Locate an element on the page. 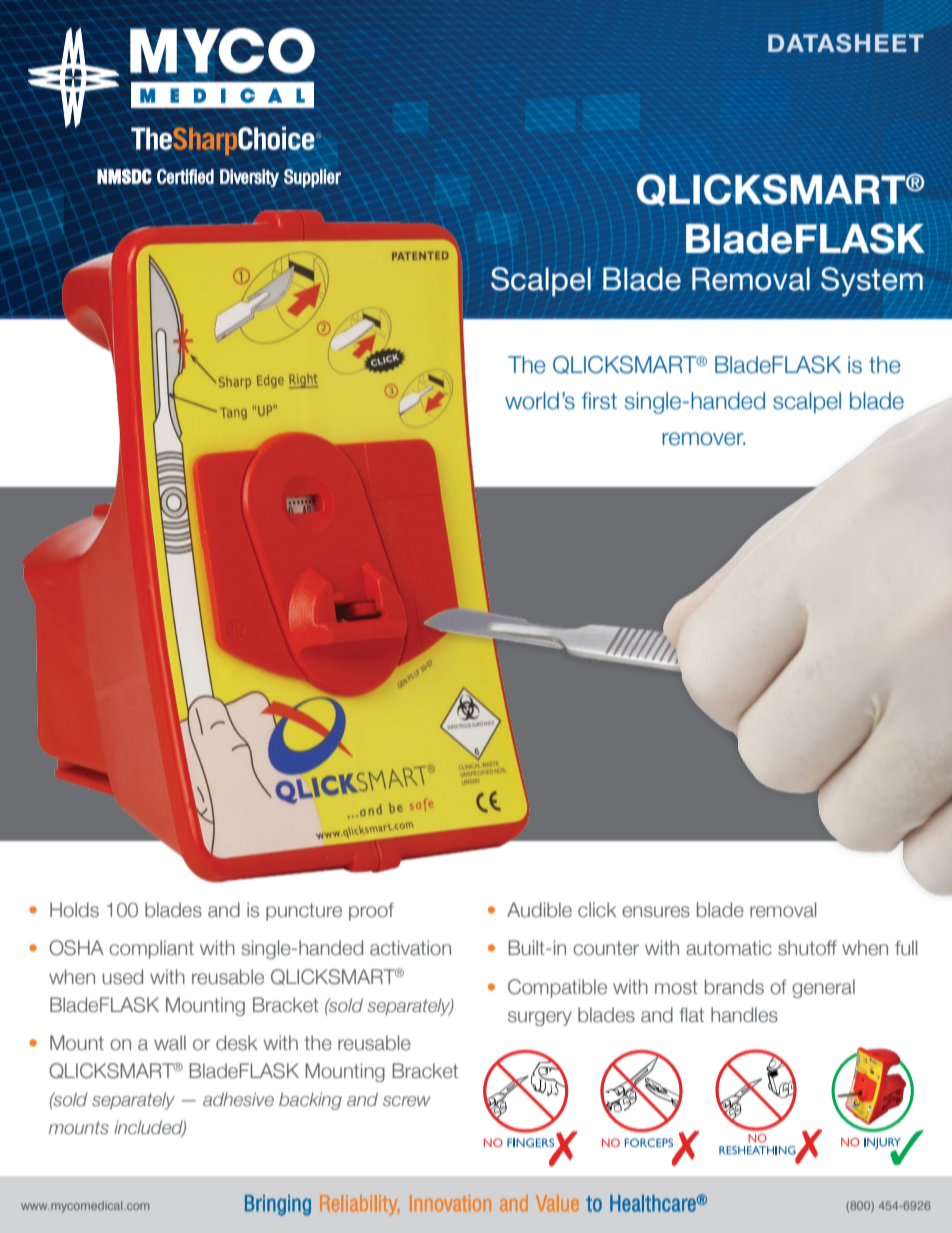  shutoff is located at coordinates (807, 948).
